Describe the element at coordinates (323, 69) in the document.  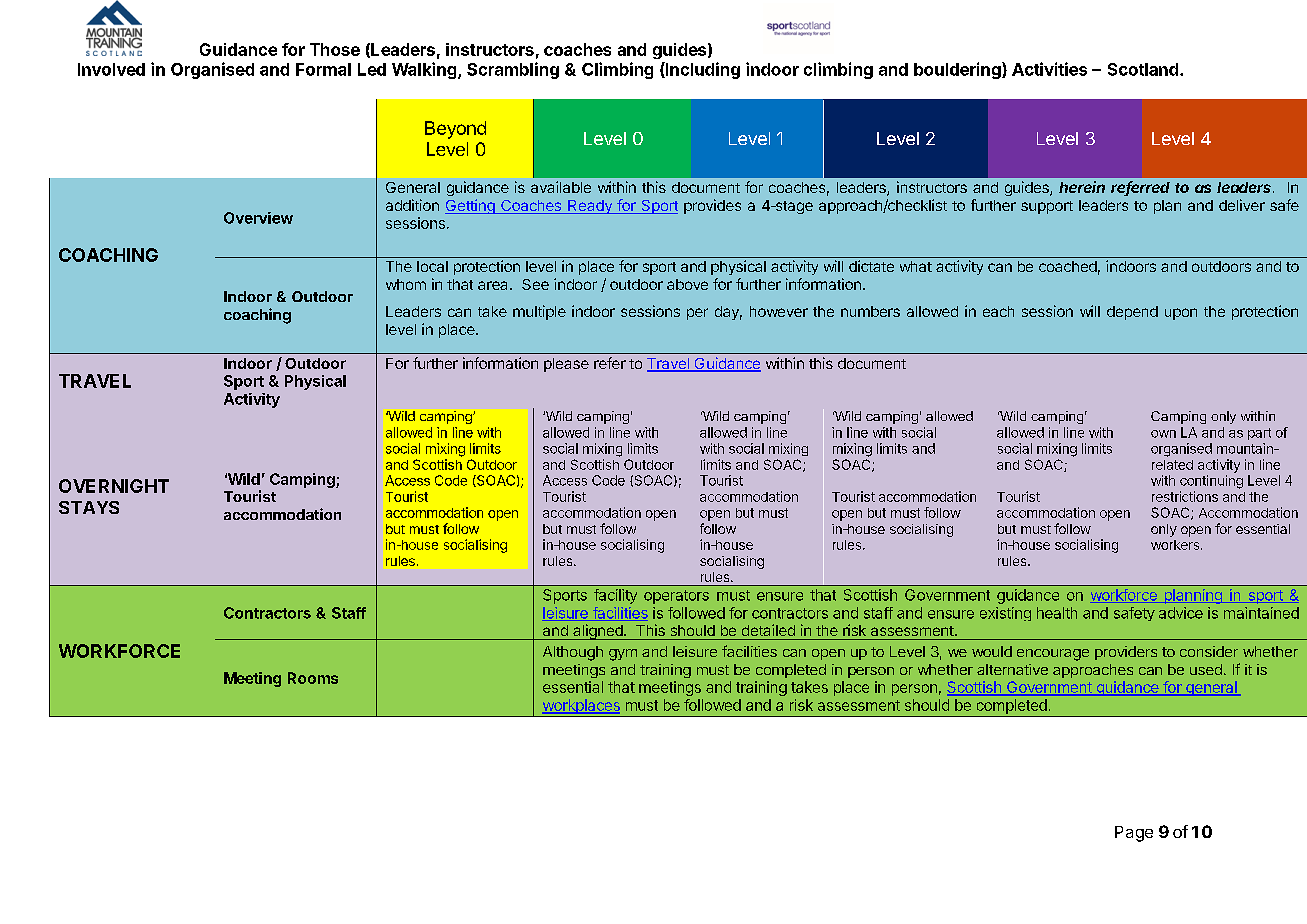
I see `Formal` at that location.
